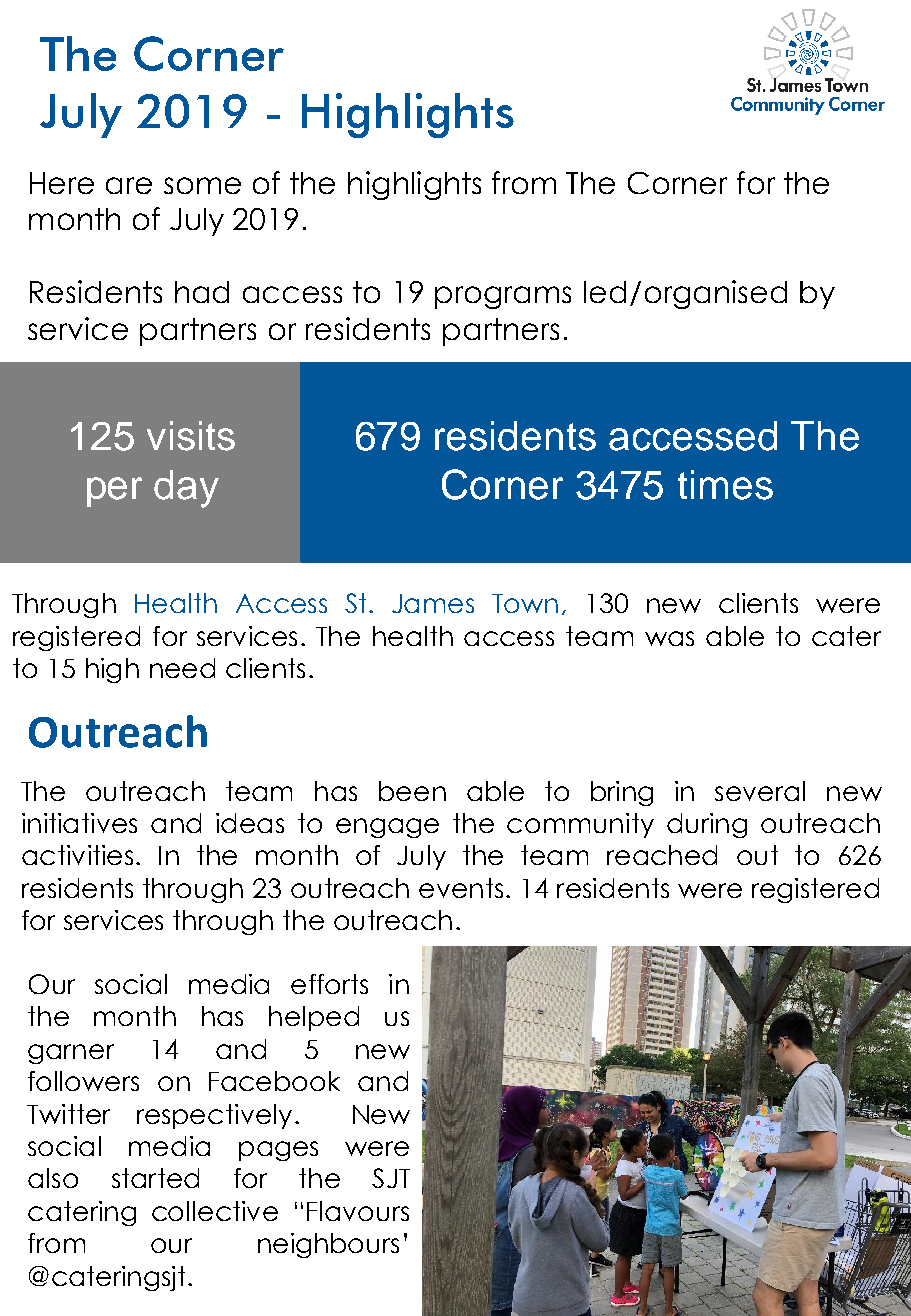  I want to click on times, so click(725, 485).
